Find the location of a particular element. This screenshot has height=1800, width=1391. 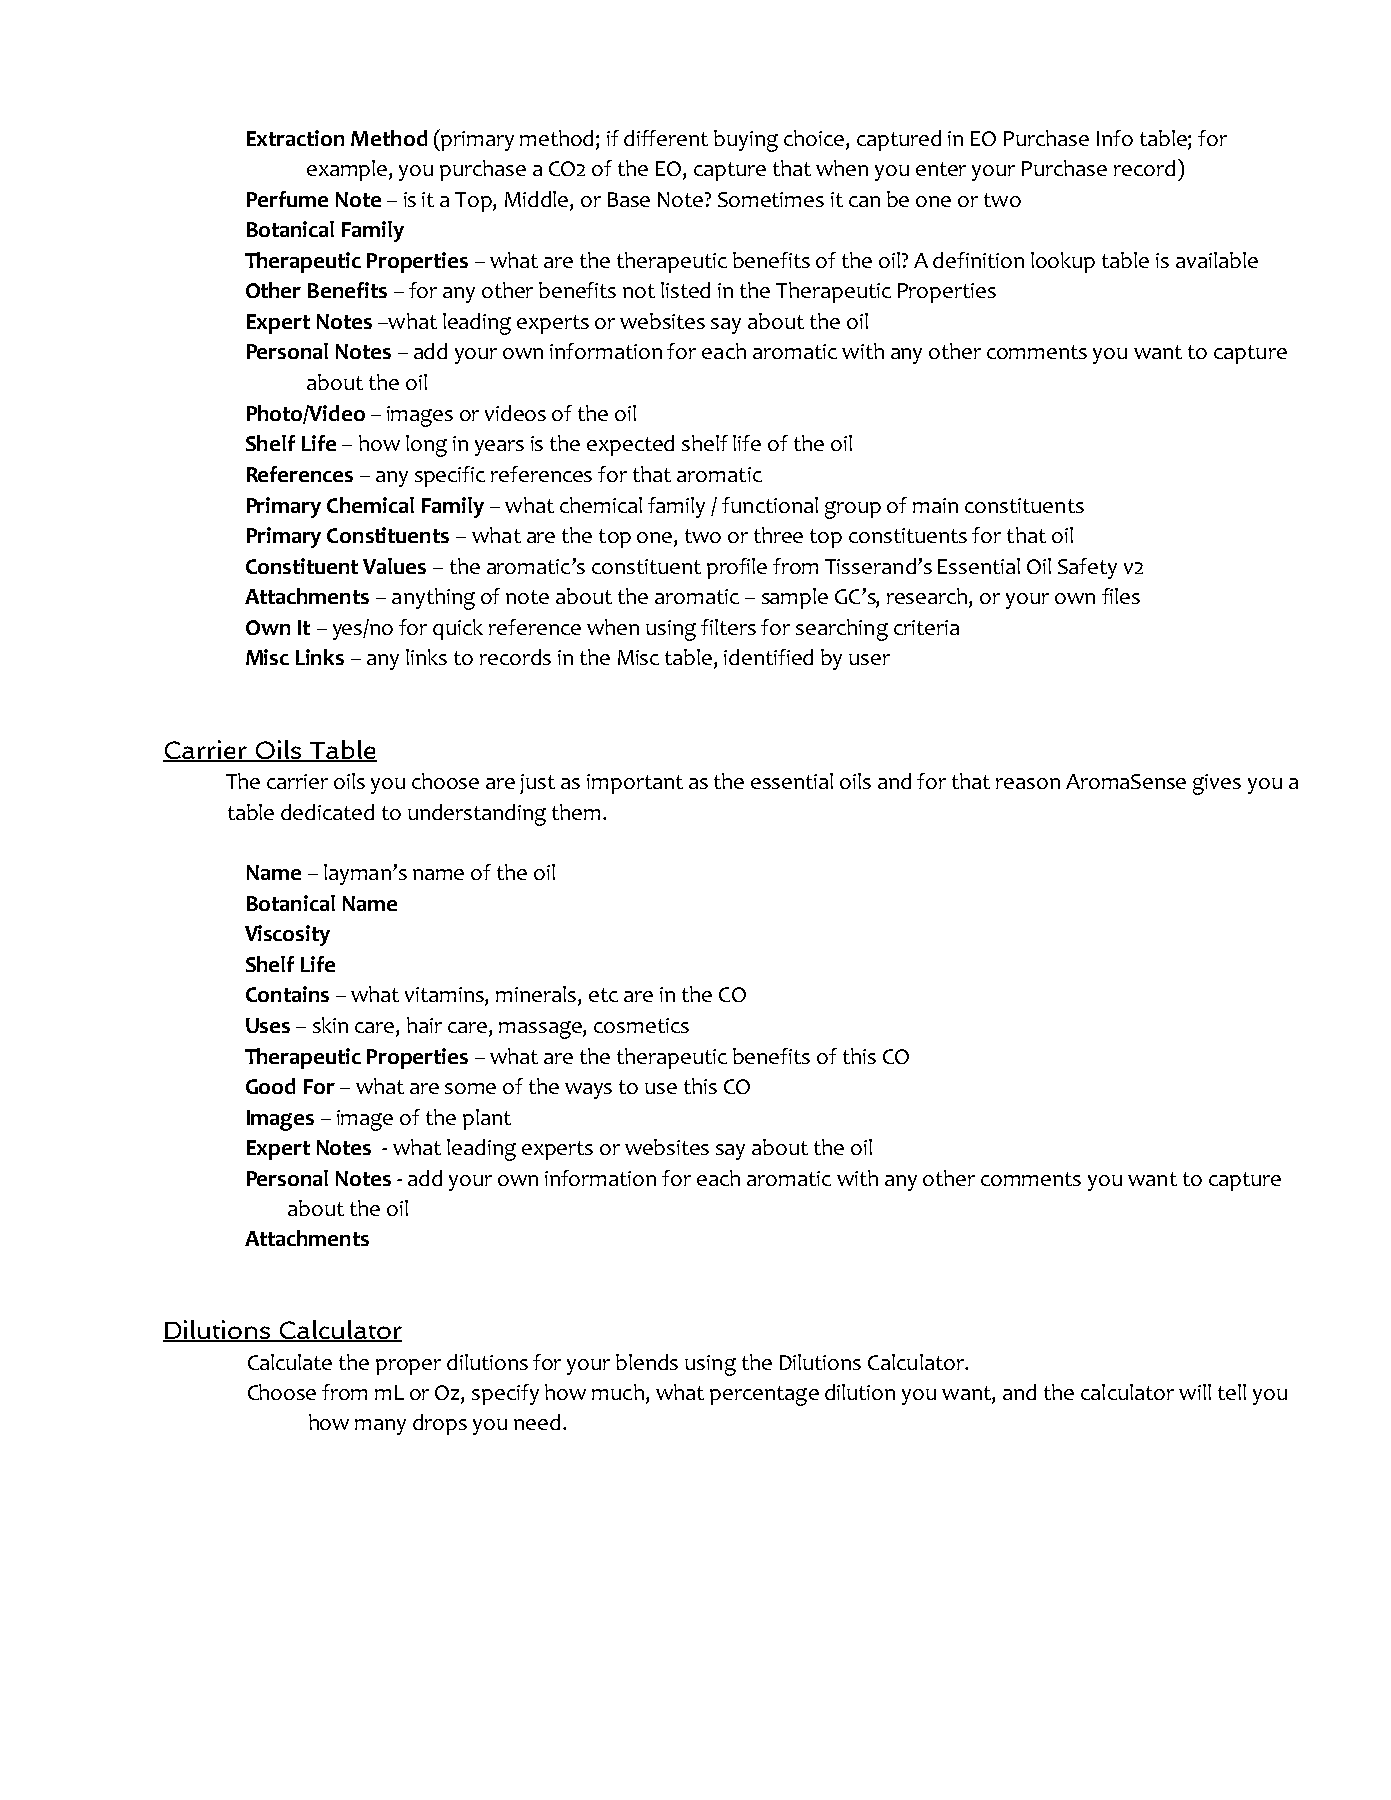

plant is located at coordinates (487, 1119).
